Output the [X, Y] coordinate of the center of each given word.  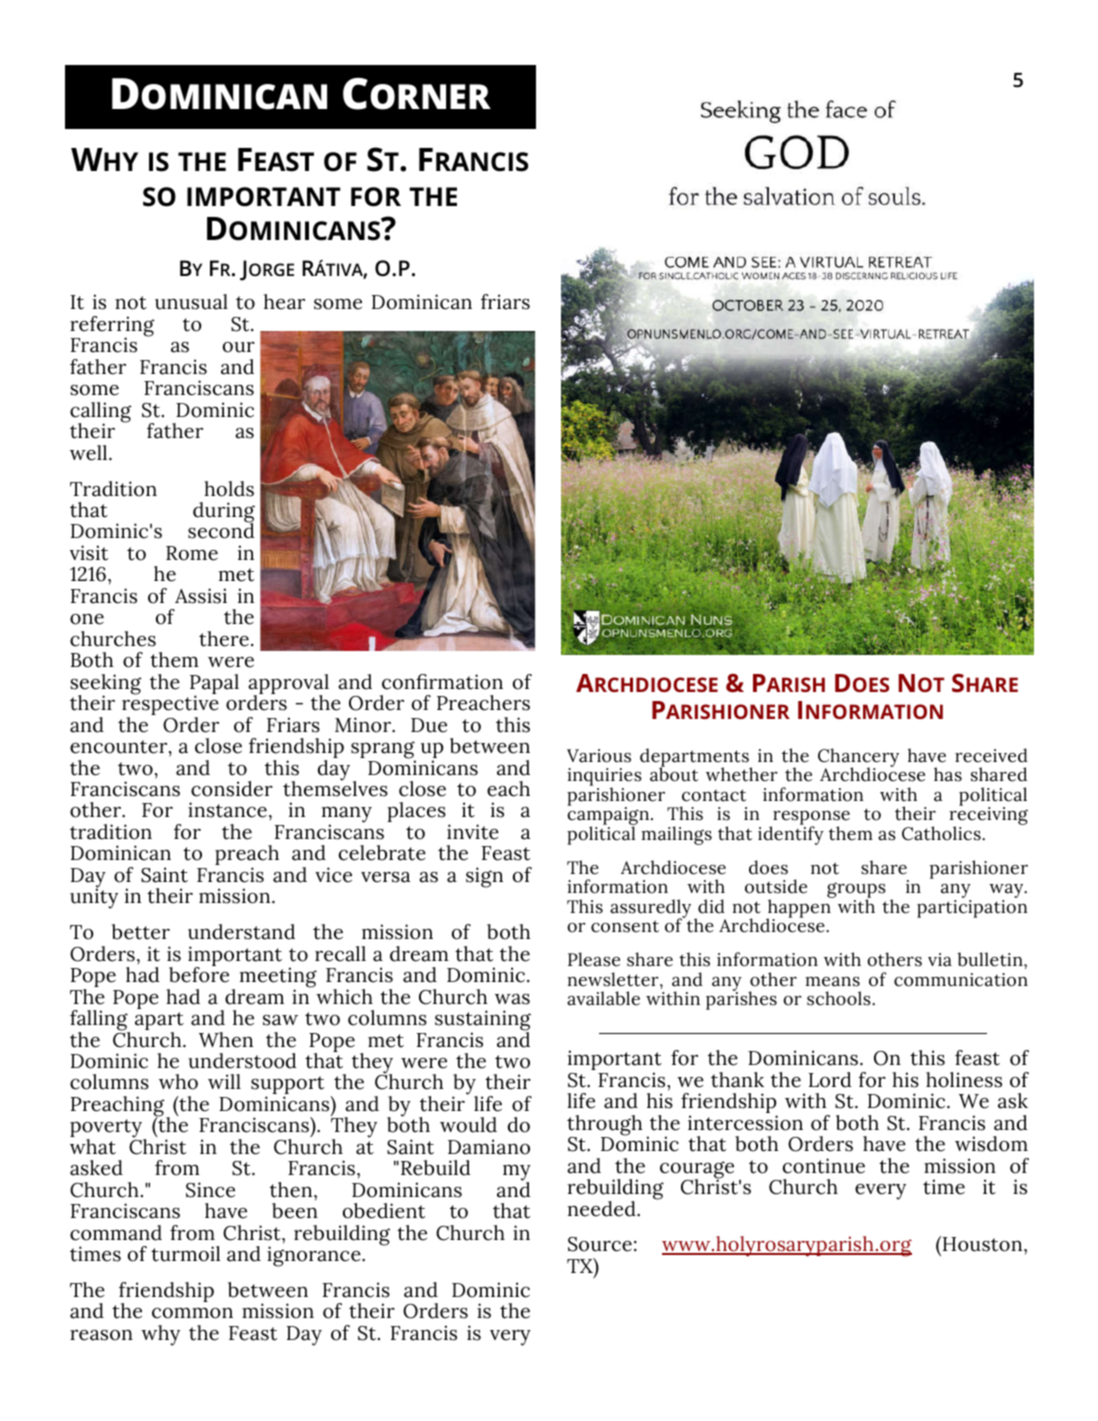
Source [600, 1244]
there [224, 639]
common [192, 1313]
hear [284, 302]
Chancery [858, 758]
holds [229, 489]
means [832, 982]
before [199, 974]
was [512, 999]
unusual [191, 302]
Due [429, 725]
